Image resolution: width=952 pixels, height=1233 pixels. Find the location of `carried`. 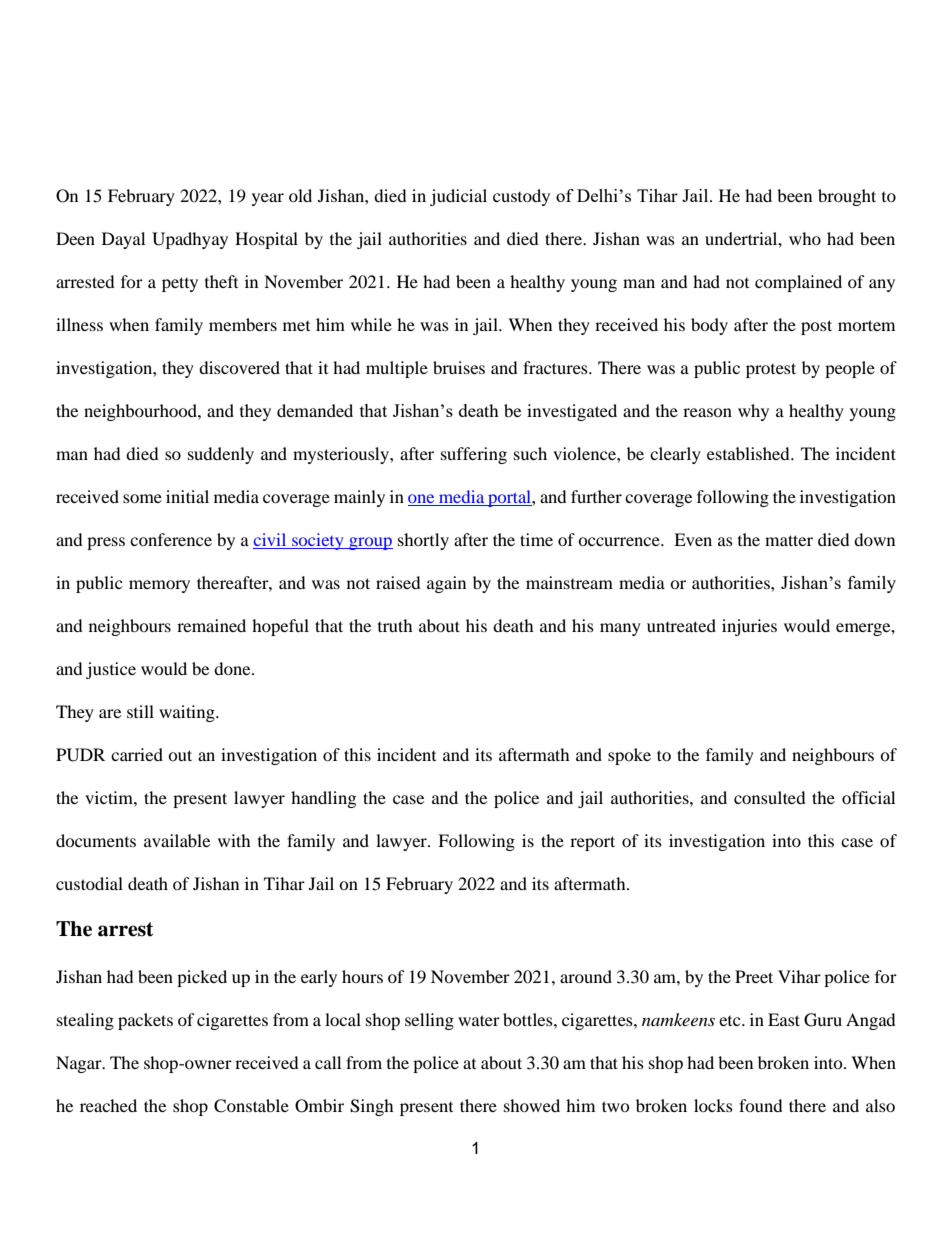

carried is located at coordinates (137, 754).
